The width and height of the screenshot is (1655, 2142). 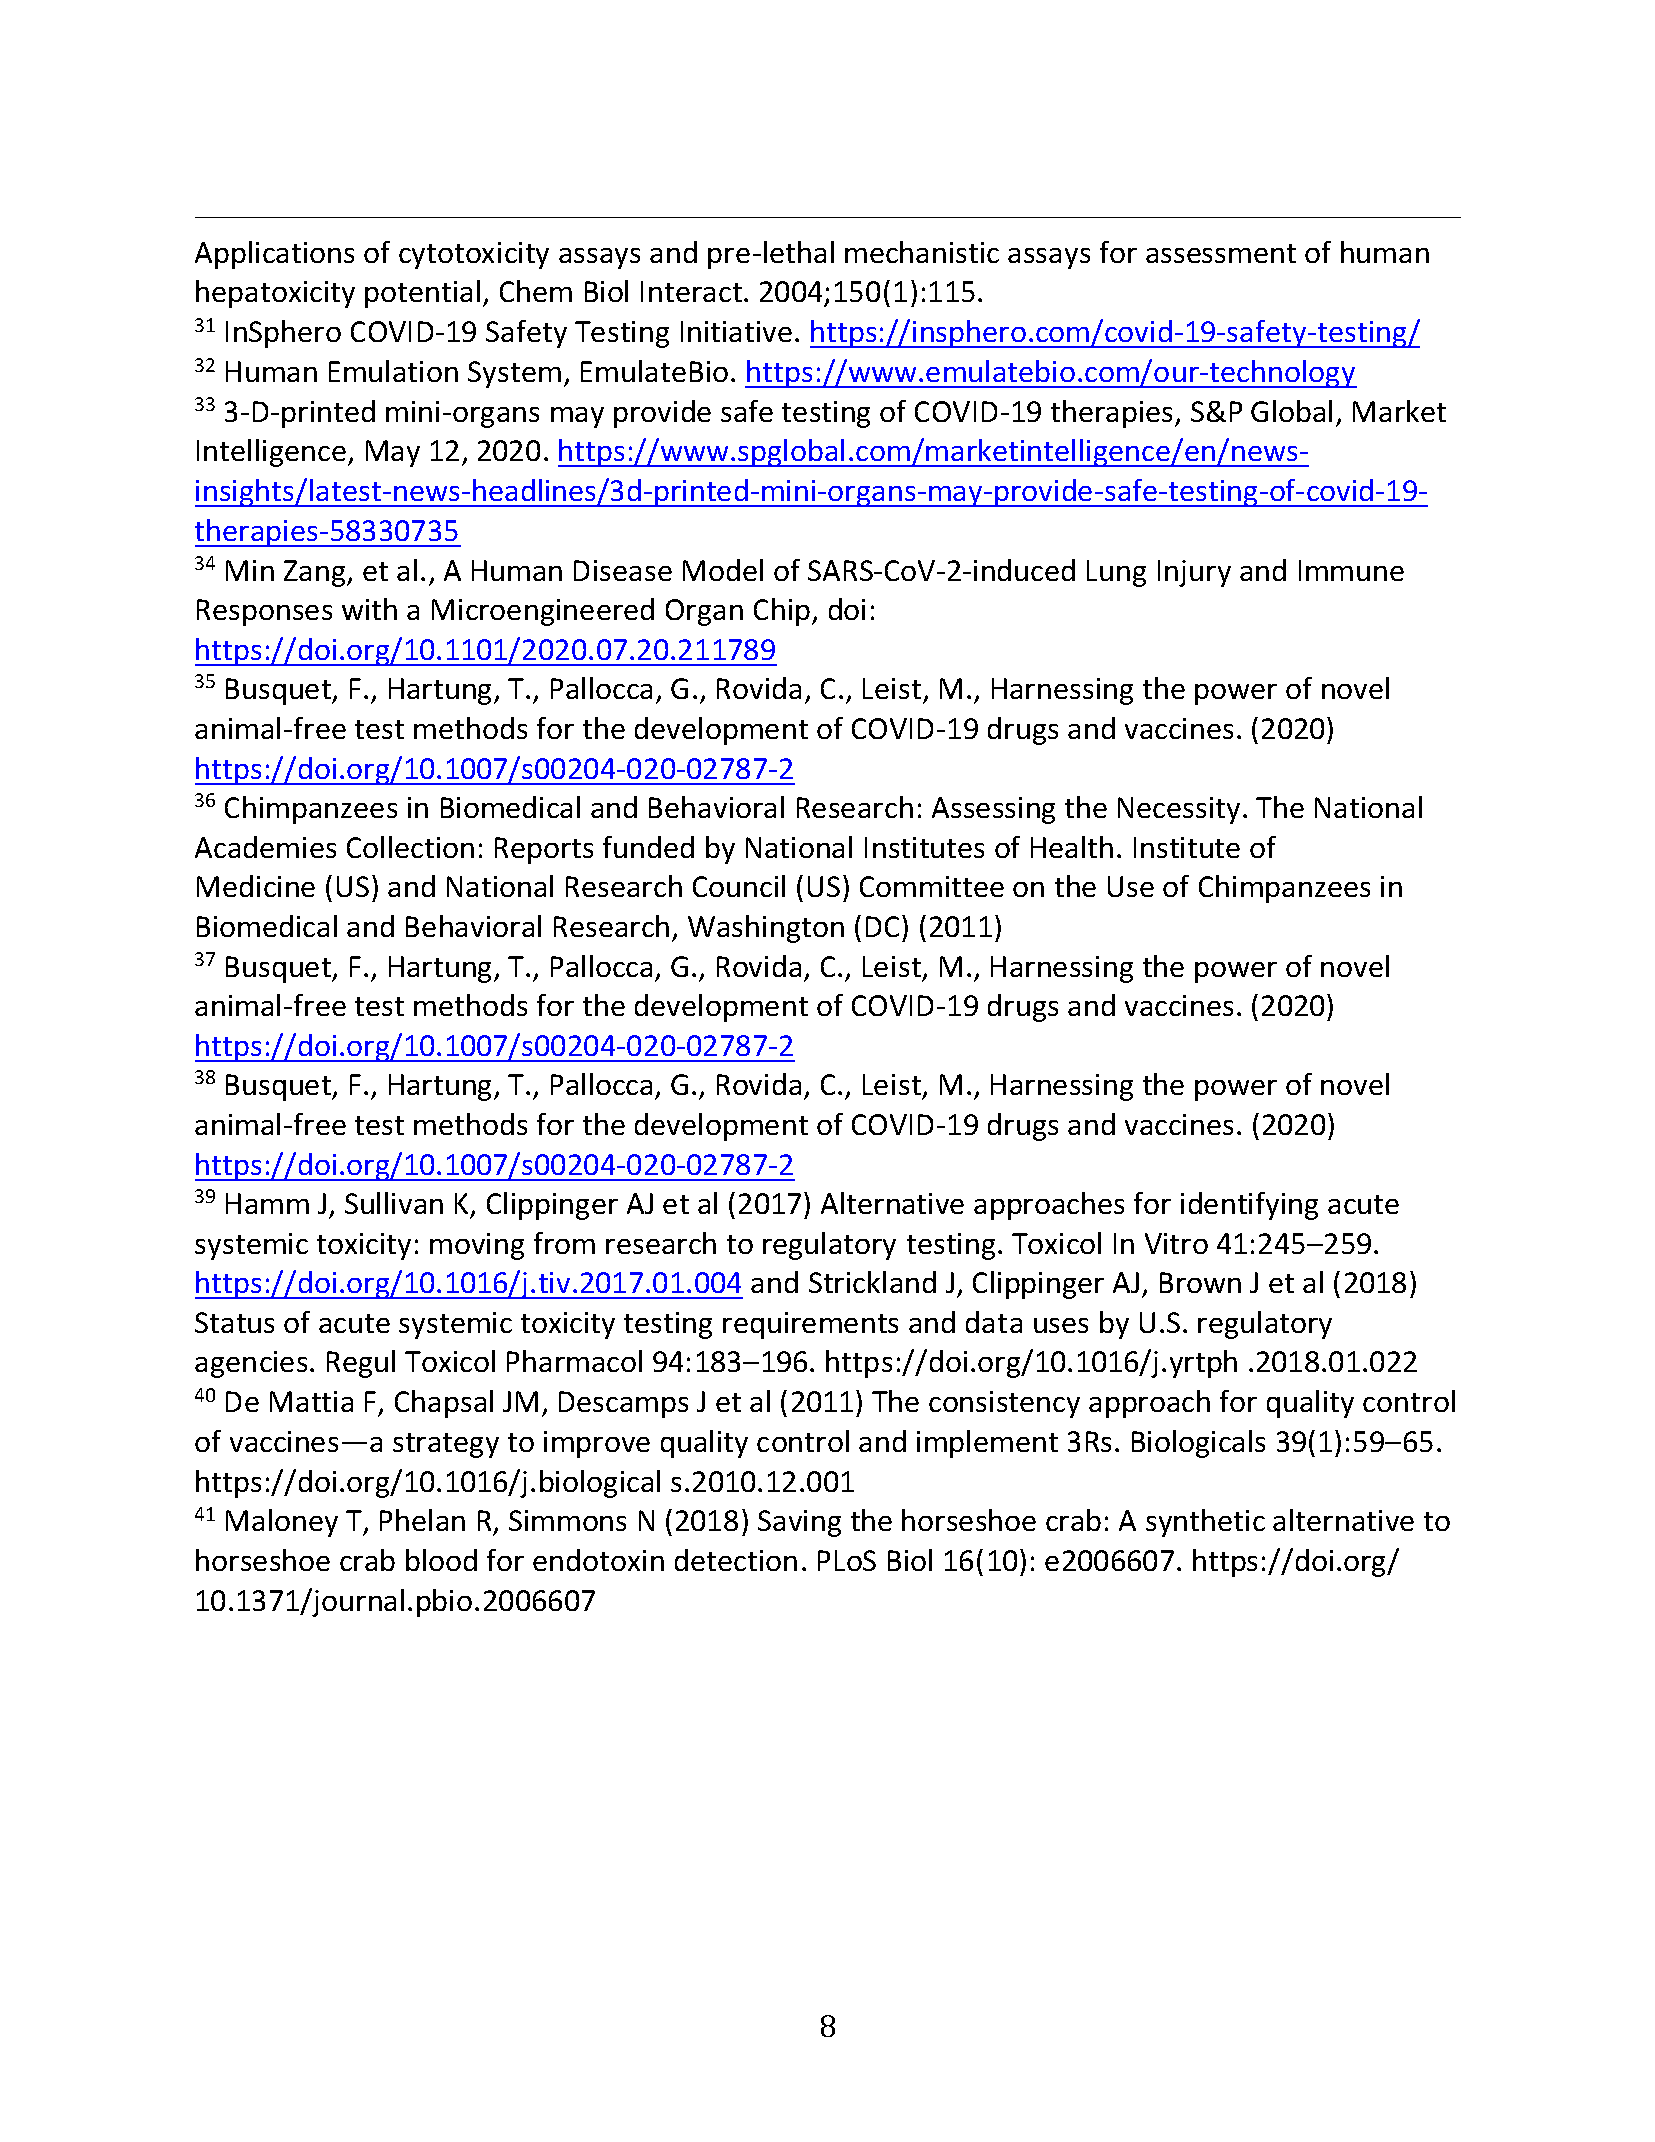 What do you see at coordinates (422, 294) in the screenshot?
I see `potential` at bounding box center [422, 294].
